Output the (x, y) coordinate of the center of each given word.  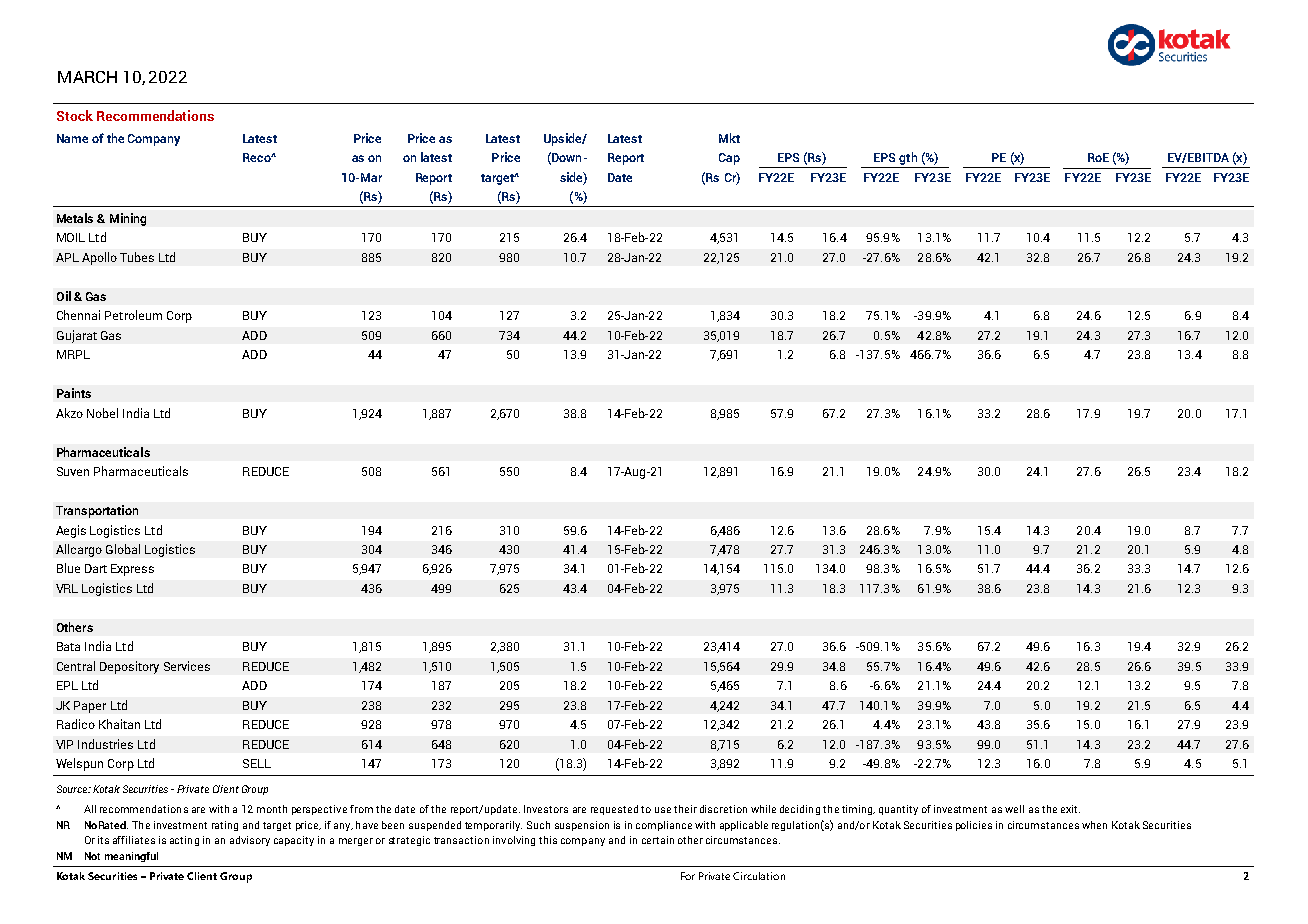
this (548, 840)
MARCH (87, 77)
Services (187, 666)
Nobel (102, 413)
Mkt (729, 138)
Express (132, 570)
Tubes (137, 257)
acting (184, 841)
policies (974, 826)
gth (908, 158)
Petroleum (133, 315)
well (1014, 809)
